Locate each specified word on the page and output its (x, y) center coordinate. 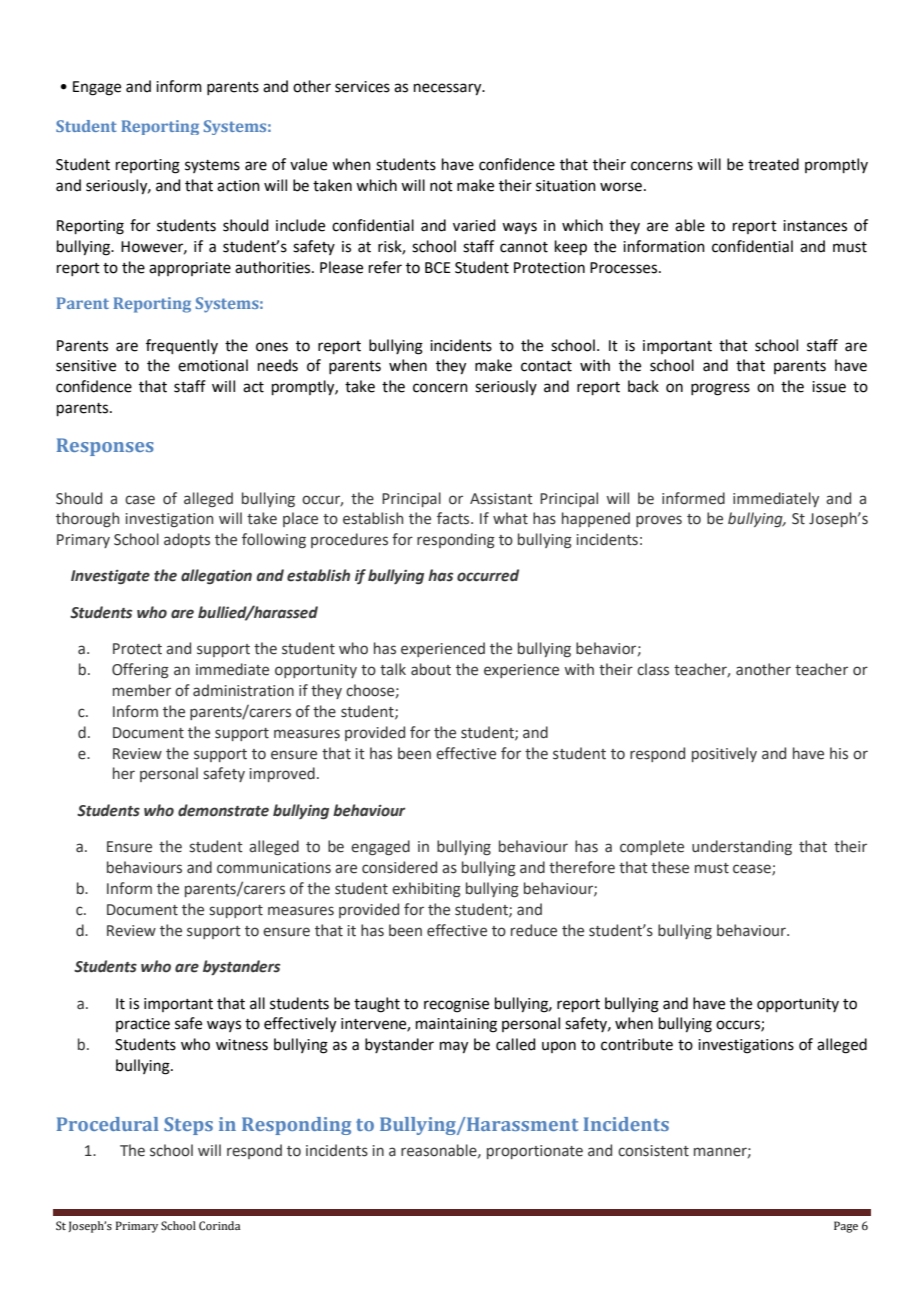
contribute (637, 1044)
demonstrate (223, 810)
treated (773, 164)
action (238, 186)
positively (724, 754)
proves (659, 521)
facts (454, 518)
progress (720, 389)
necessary (449, 89)
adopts (187, 540)
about (431, 669)
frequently (182, 346)
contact (546, 366)
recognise (456, 1005)
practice (143, 1025)
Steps (188, 1126)
